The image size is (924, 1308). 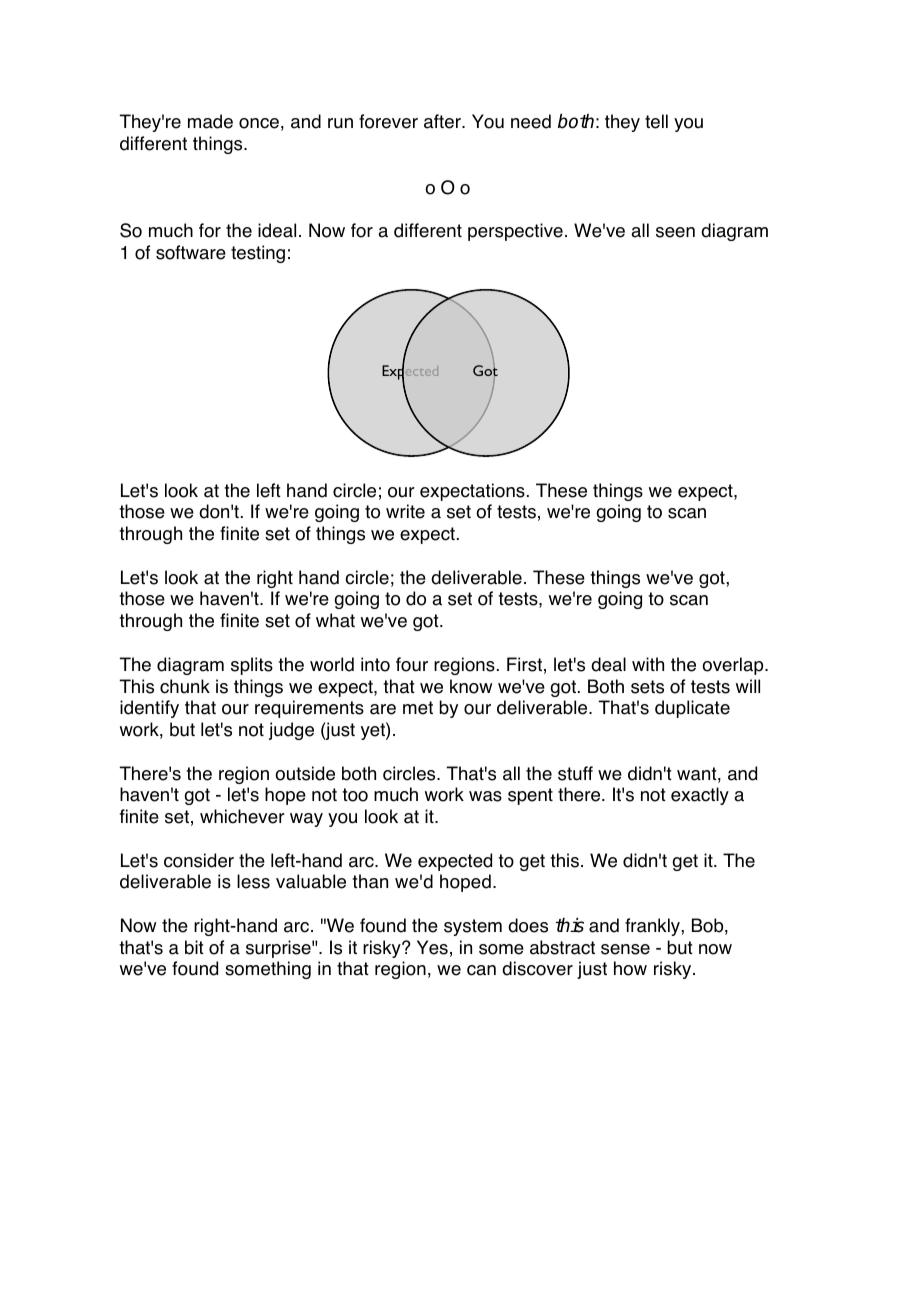 I want to click on write, so click(x=405, y=511).
